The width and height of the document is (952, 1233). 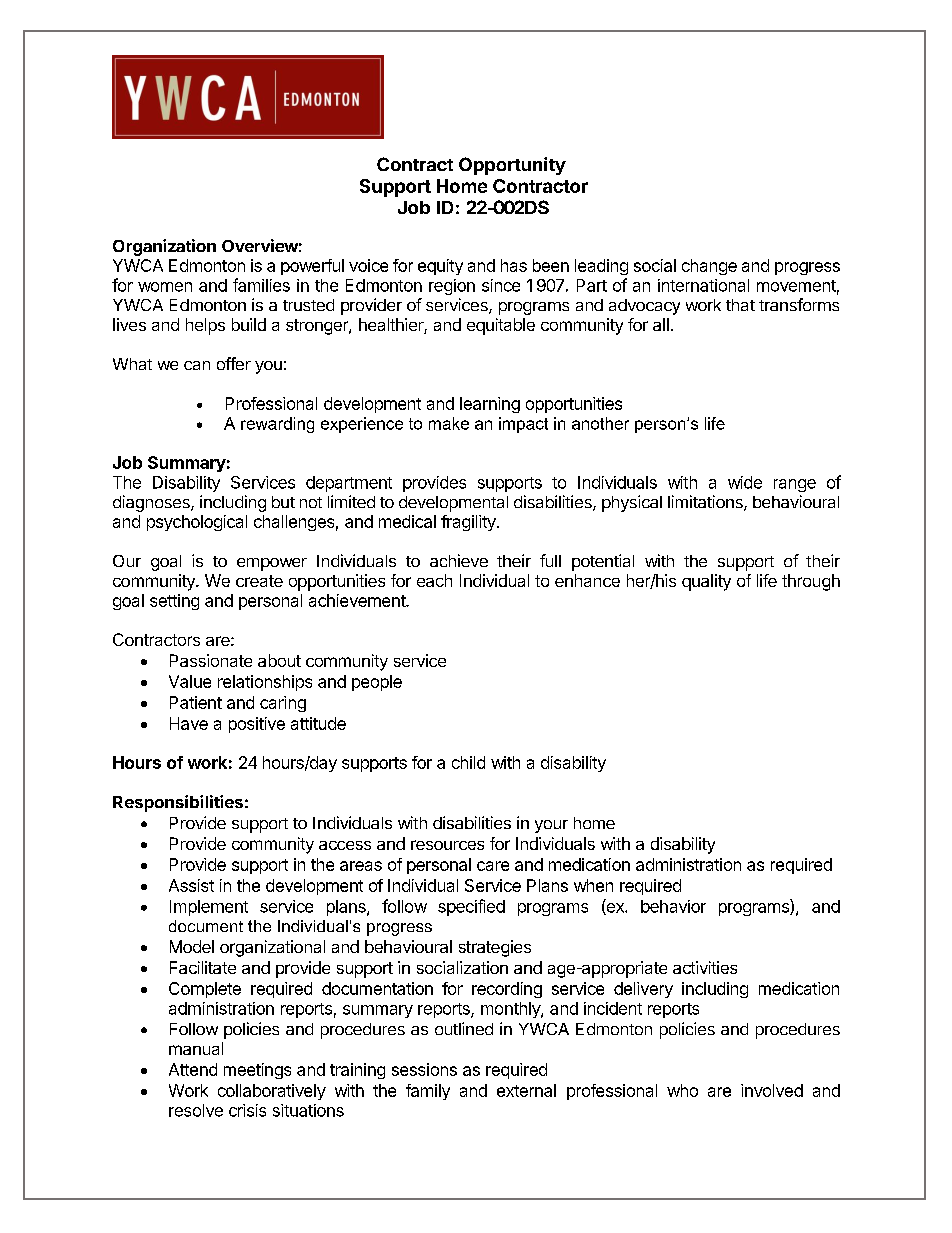 I want to click on family, so click(x=428, y=1092).
